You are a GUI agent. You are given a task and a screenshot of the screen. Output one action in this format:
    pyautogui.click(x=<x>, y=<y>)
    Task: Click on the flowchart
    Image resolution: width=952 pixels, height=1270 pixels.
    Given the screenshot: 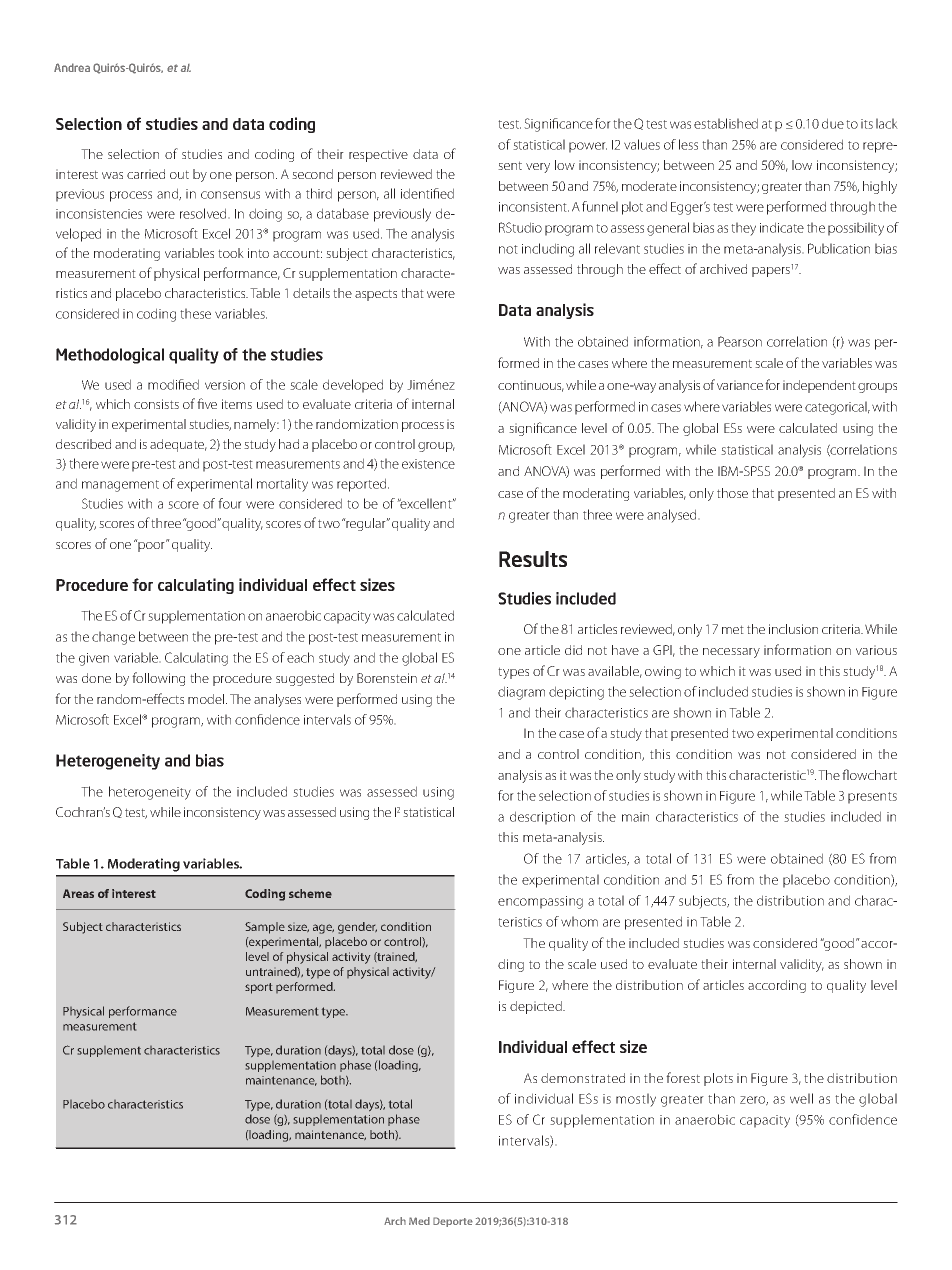 What is the action you would take?
    pyautogui.click(x=869, y=774)
